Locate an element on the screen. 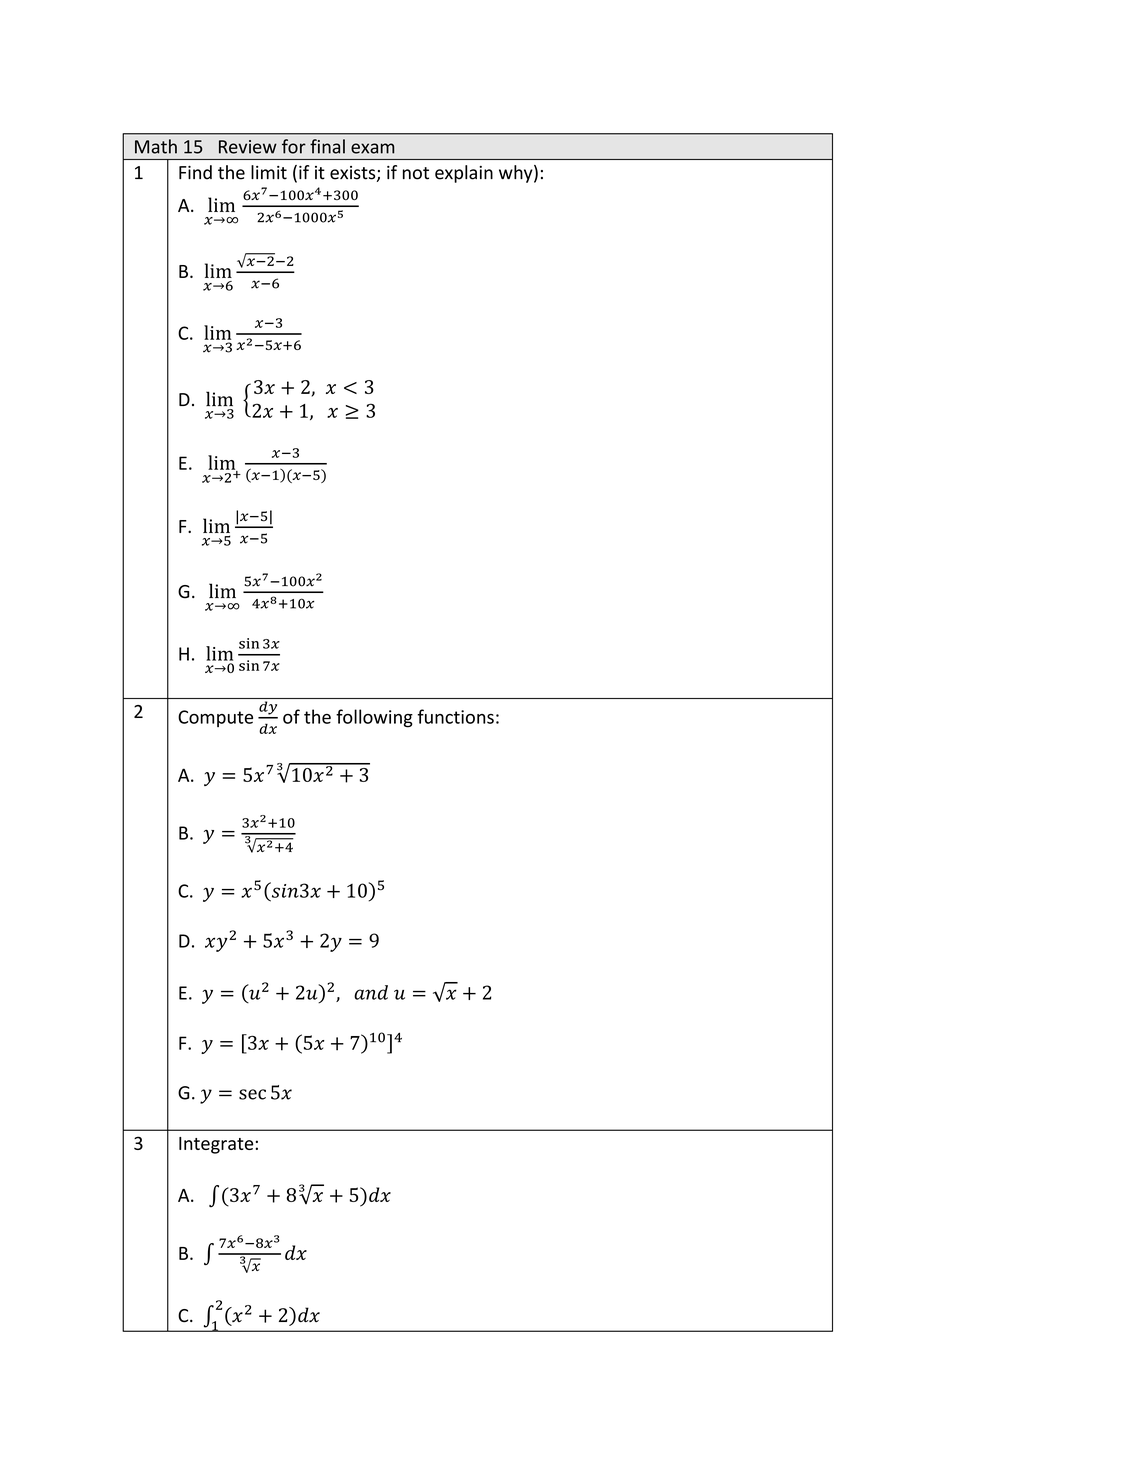 The image size is (1133, 1466). not is located at coordinates (416, 173).
